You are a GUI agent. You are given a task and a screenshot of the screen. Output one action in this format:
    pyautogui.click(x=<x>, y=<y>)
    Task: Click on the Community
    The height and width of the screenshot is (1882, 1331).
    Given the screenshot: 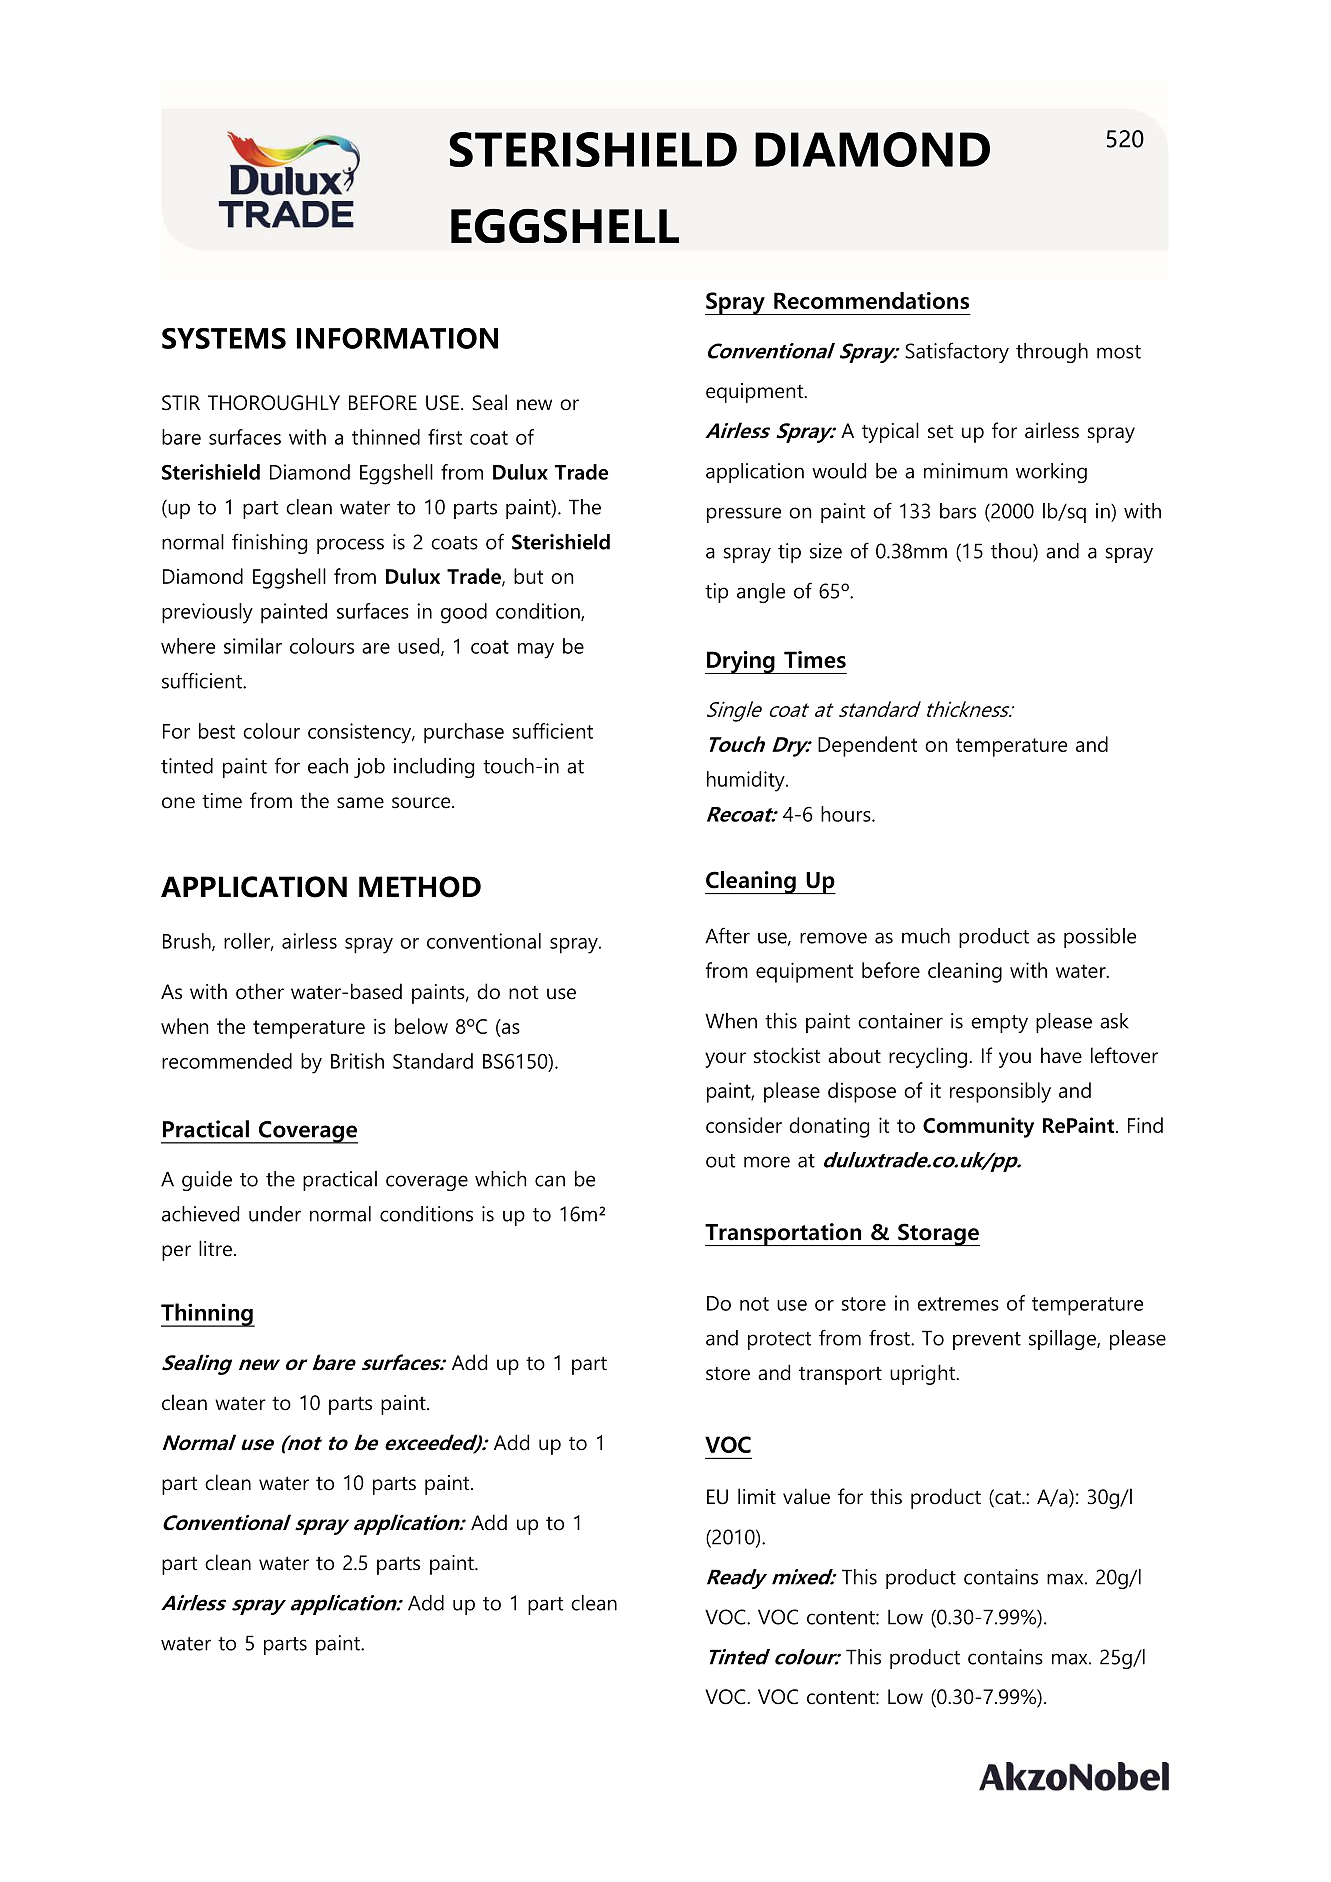 What is the action you would take?
    pyautogui.click(x=978, y=1127)
